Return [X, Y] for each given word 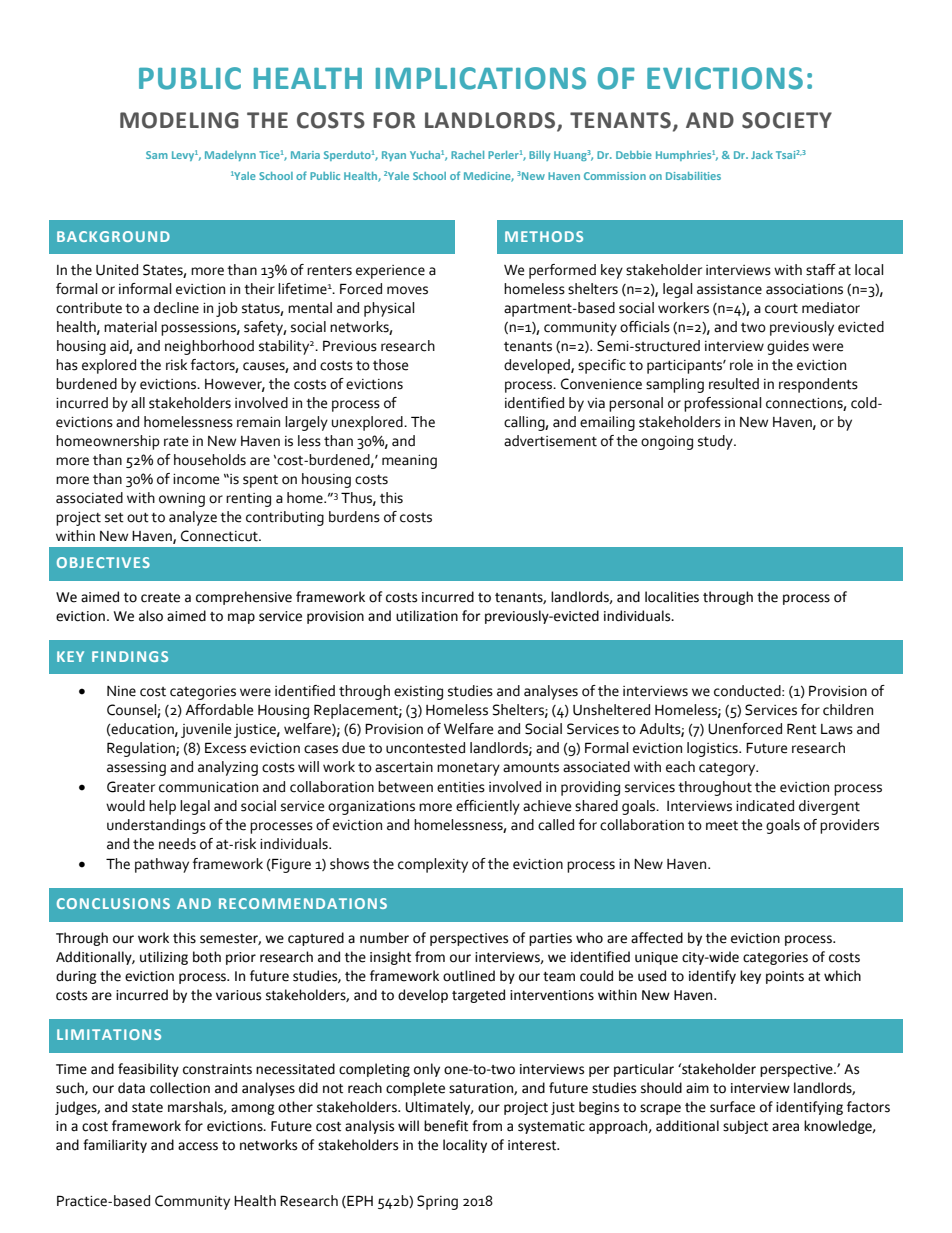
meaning [409, 462]
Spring [437, 1202]
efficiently [488, 807]
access [198, 1146]
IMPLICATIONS [481, 78]
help [162, 807]
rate [176, 442]
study [716, 442]
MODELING [179, 120]
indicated [765, 806]
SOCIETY [787, 120]
